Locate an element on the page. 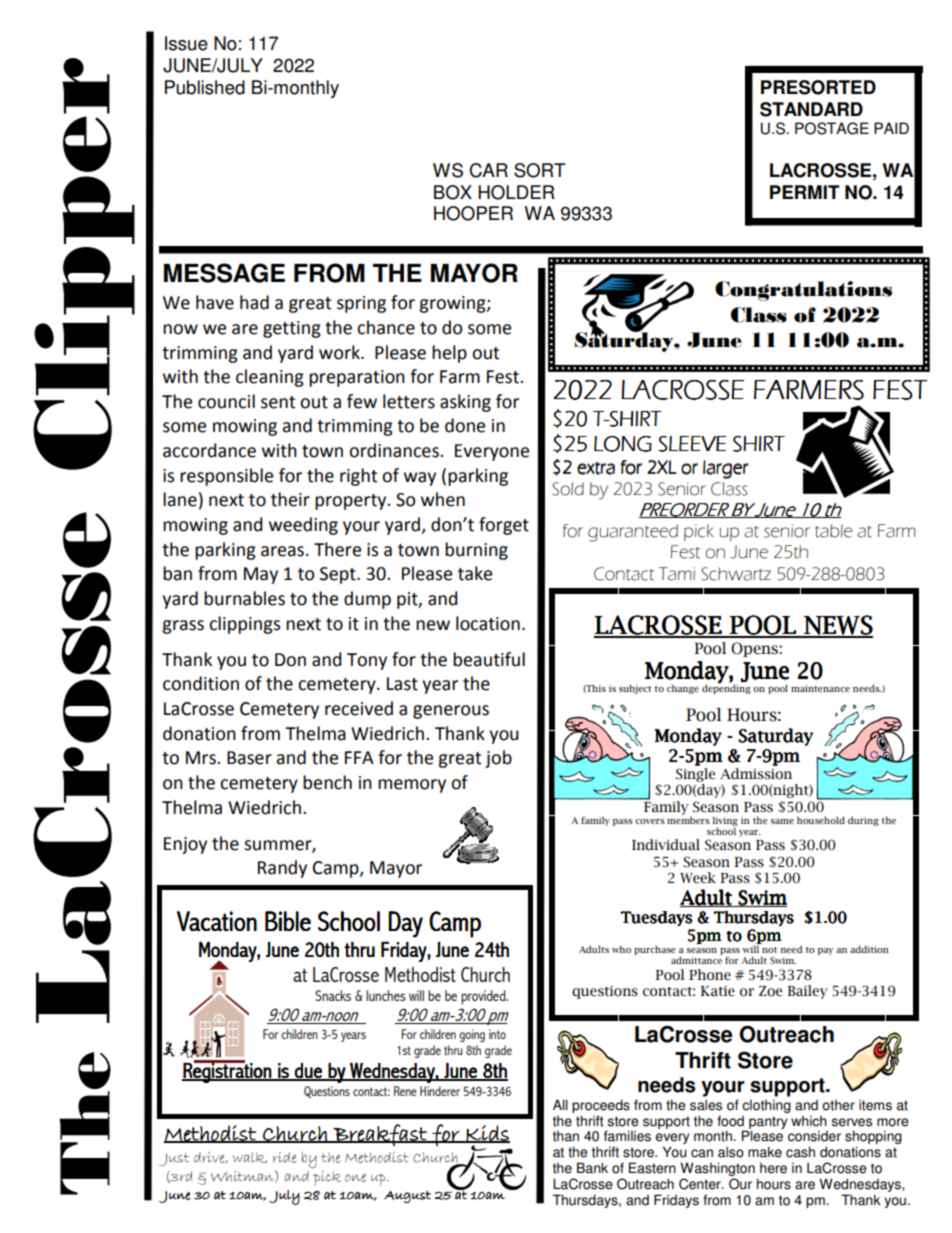 The width and height of the page is (952, 1233). maintenance is located at coordinates (820, 688).
